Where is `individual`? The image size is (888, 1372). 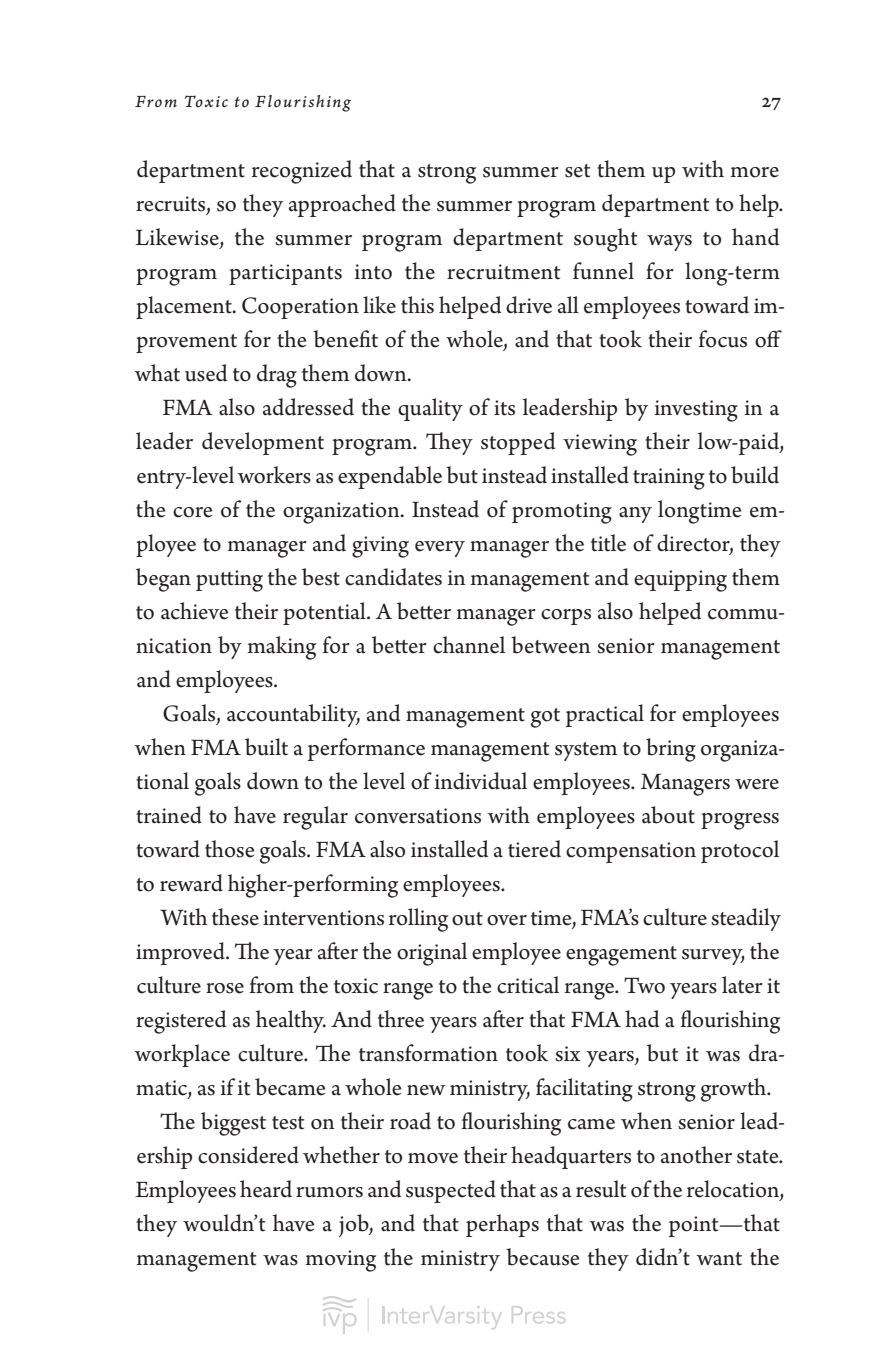
individual is located at coordinates (481, 781).
